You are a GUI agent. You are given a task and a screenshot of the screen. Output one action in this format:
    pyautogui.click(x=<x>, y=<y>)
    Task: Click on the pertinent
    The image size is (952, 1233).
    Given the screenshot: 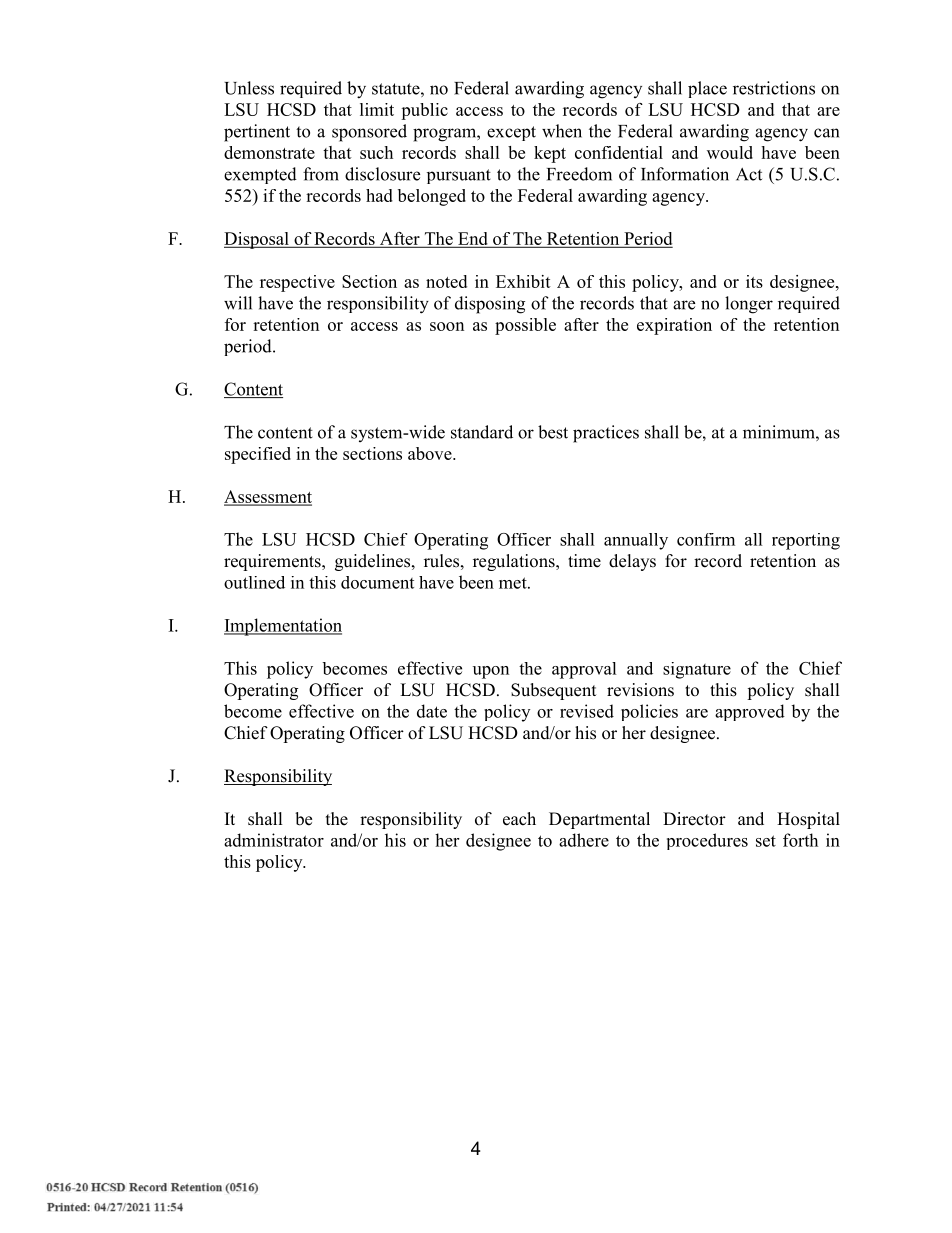 What is the action you would take?
    pyautogui.click(x=257, y=133)
